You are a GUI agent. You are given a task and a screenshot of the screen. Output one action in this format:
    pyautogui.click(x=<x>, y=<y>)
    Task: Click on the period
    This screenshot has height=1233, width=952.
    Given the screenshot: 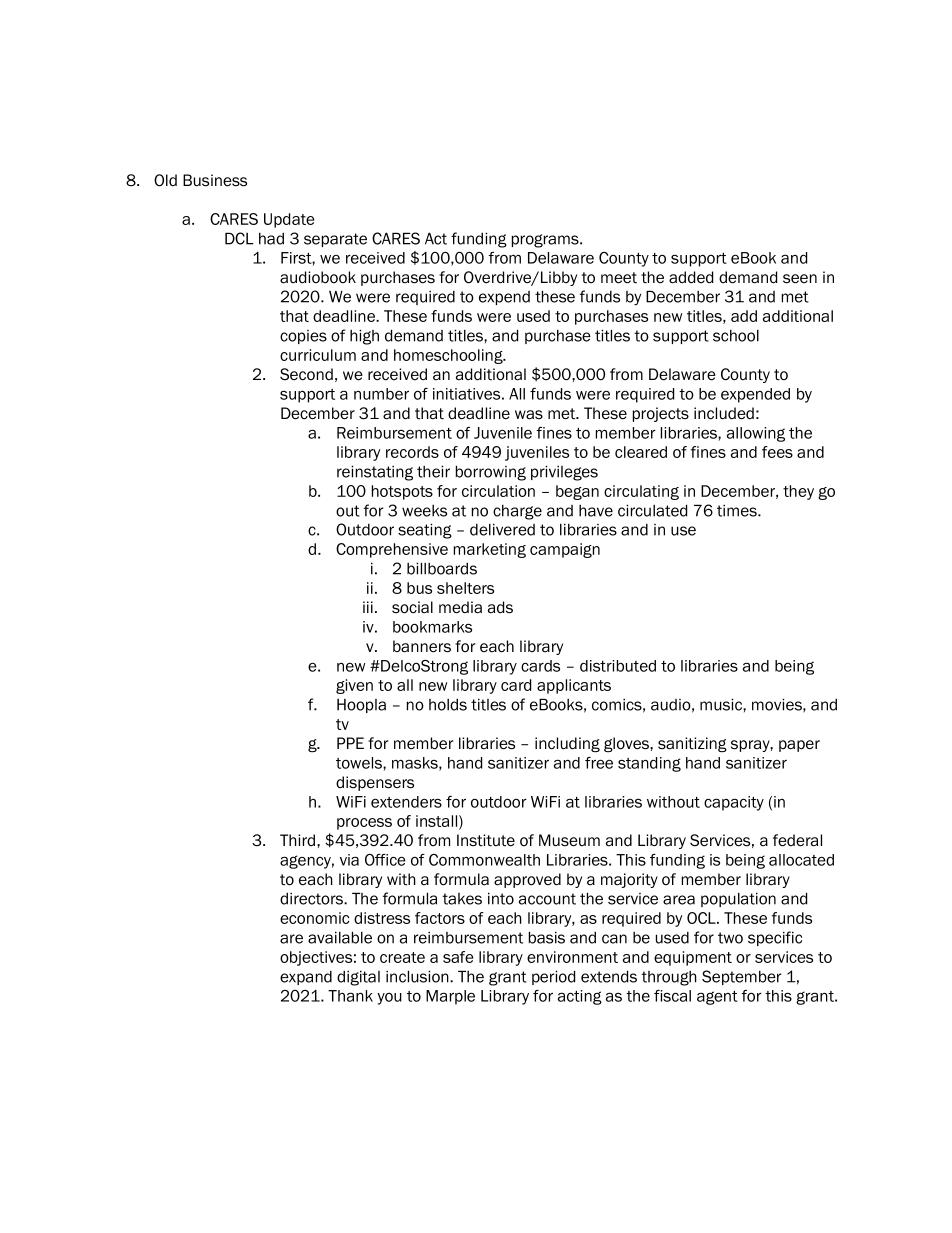 What is the action you would take?
    pyautogui.click(x=553, y=977)
